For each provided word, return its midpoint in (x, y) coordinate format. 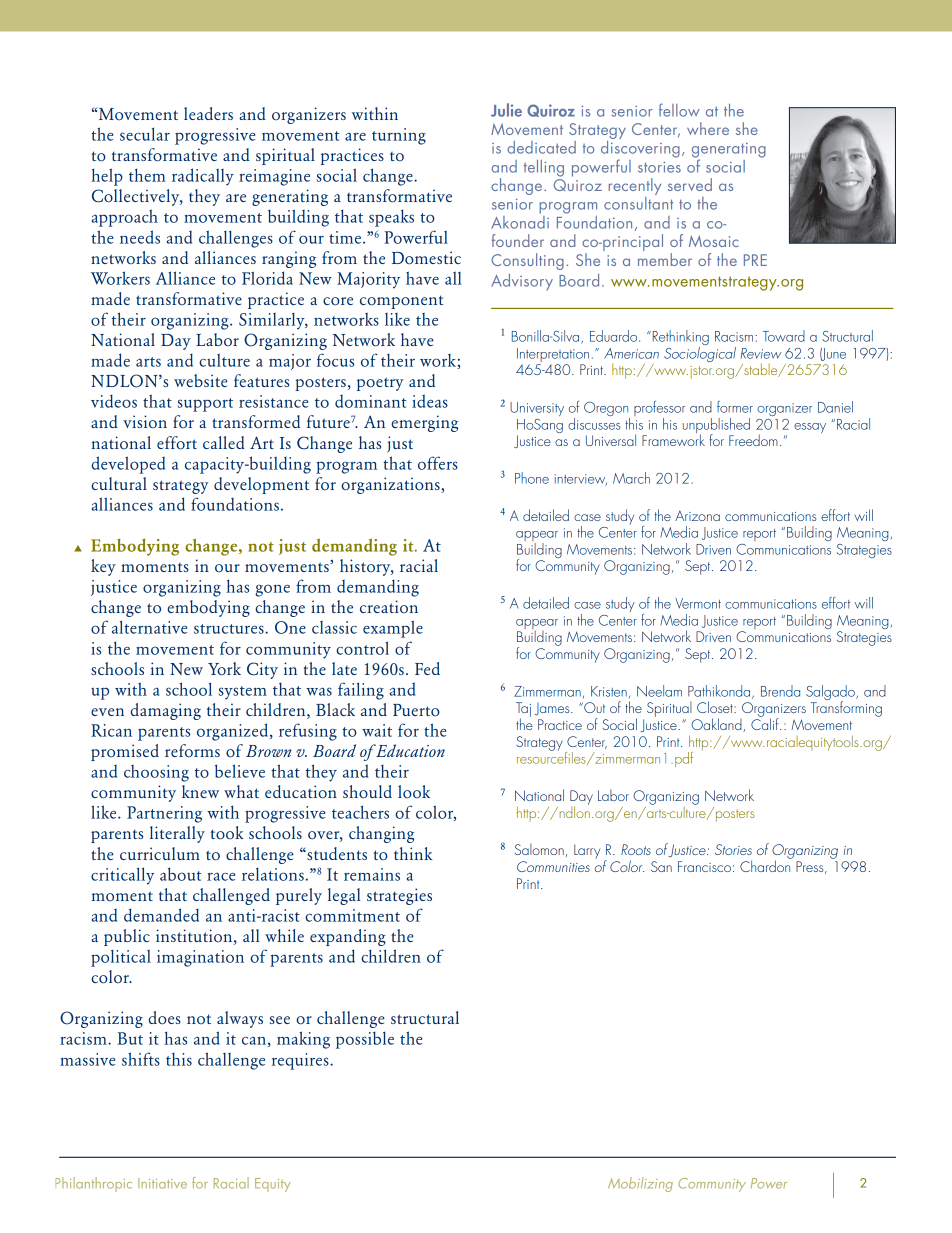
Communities (553, 866)
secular (145, 134)
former (735, 407)
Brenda (780, 691)
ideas (430, 401)
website (201, 380)
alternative (149, 627)
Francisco (704, 866)
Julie (506, 110)
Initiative (162, 1183)
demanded (161, 915)
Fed (427, 668)
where (708, 128)
